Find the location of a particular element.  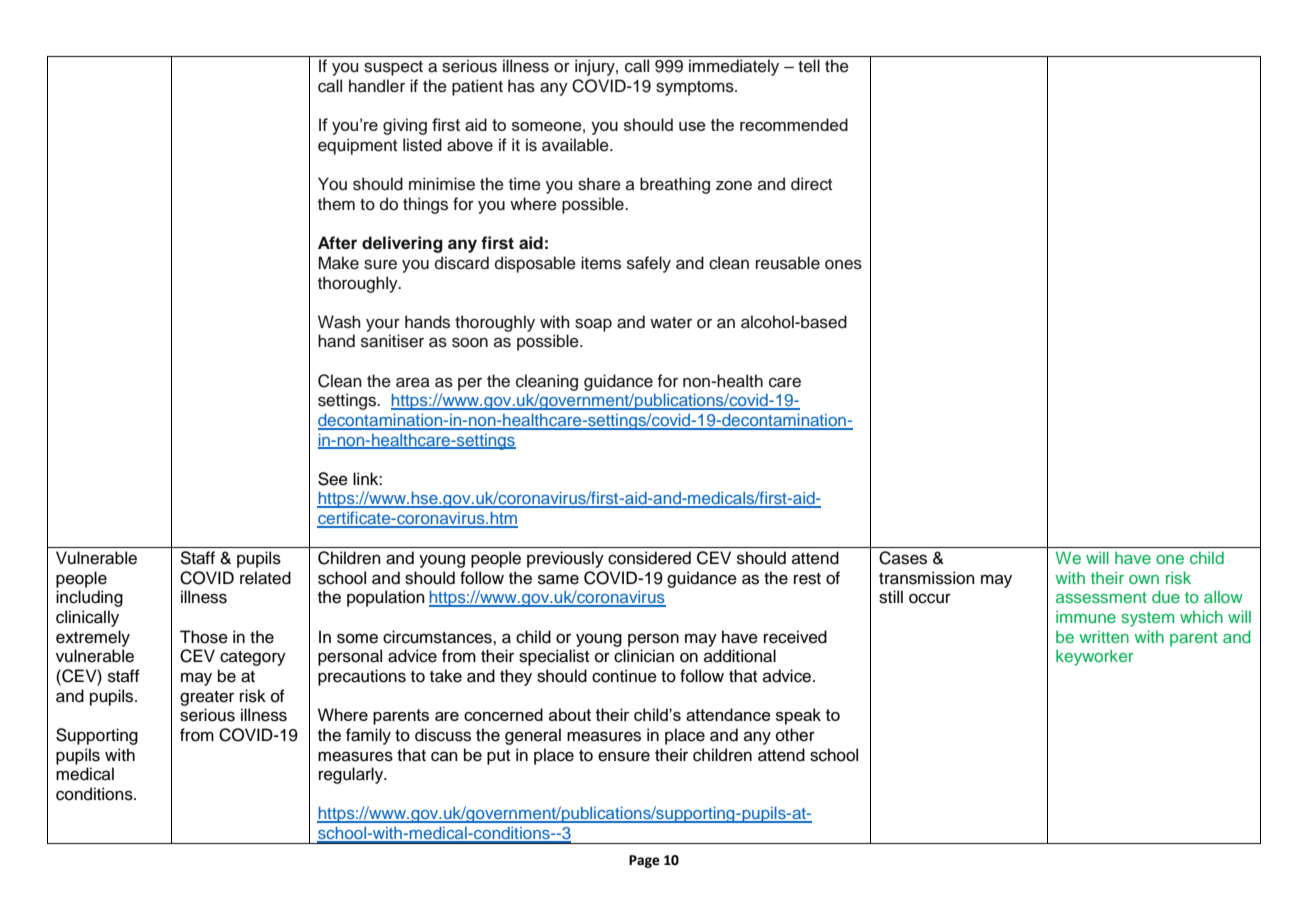

area is located at coordinates (413, 382).
